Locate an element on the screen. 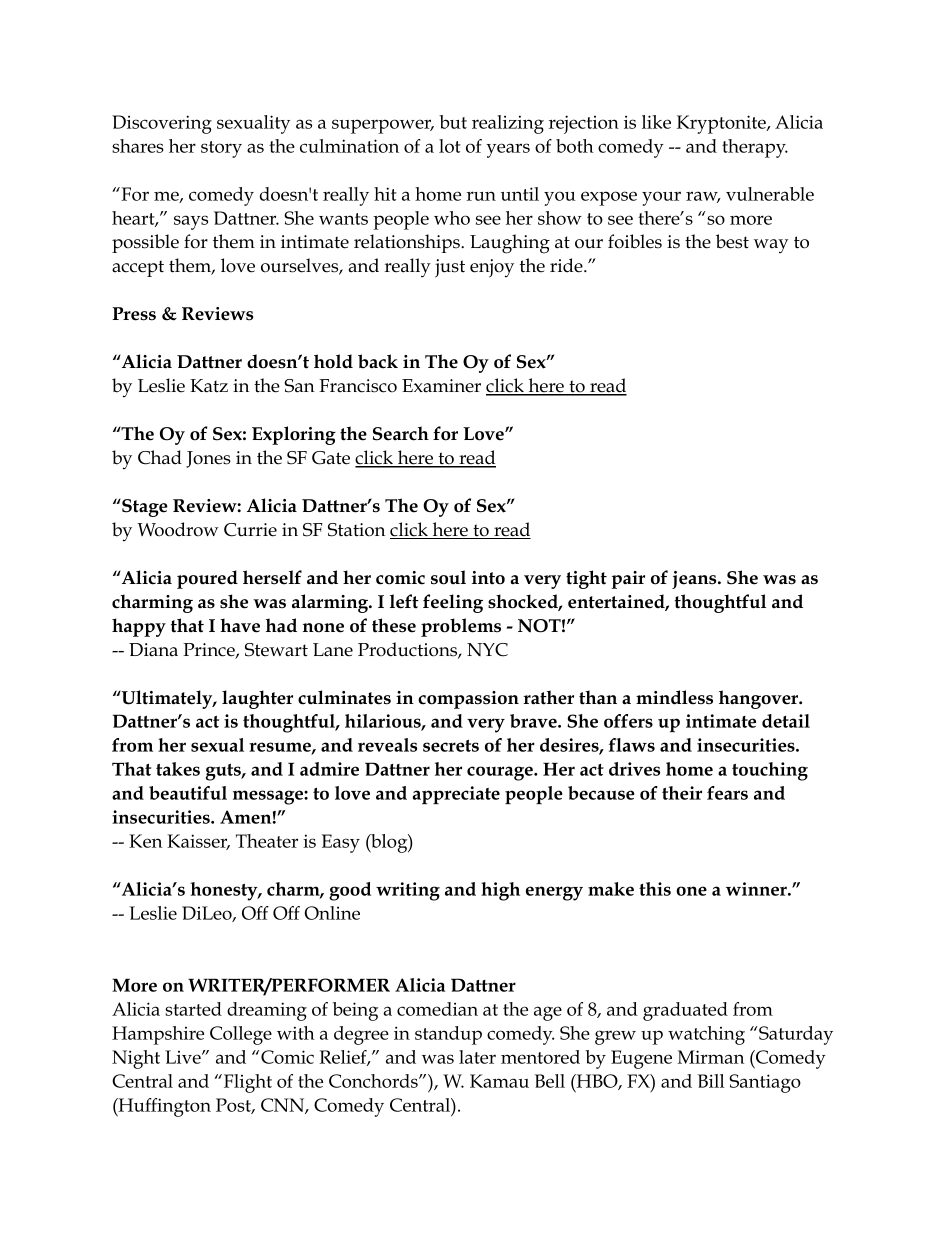 The height and width of the screenshot is (1233, 952). appreciate is located at coordinates (456, 795).
